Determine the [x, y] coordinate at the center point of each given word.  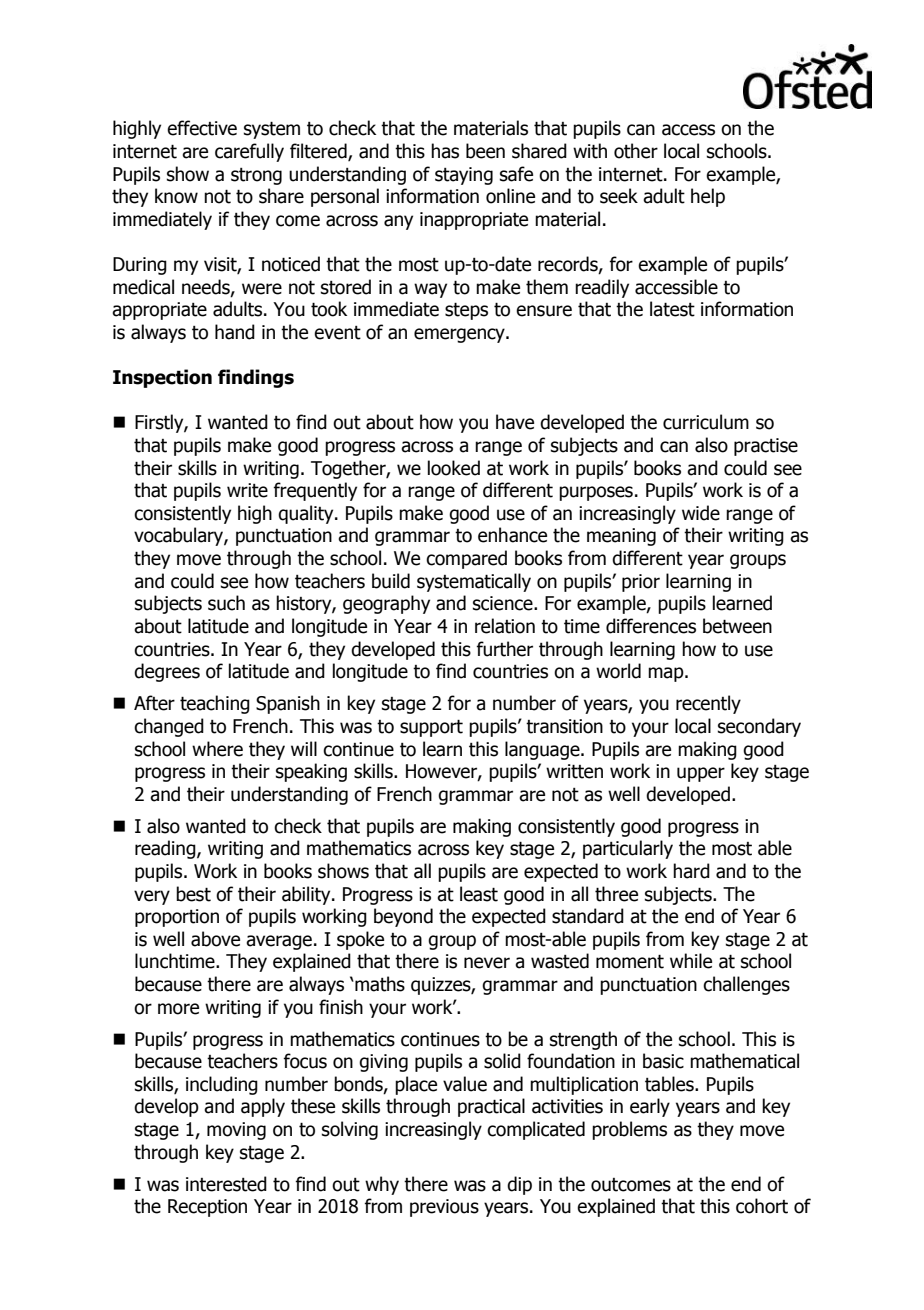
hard [691, 871]
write [247, 490]
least [479, 894]
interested [226, 1184]
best [193, 894]
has [445, 151]
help [708, 197]
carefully [249, 152]
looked [454, 468]
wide [701, 513]
